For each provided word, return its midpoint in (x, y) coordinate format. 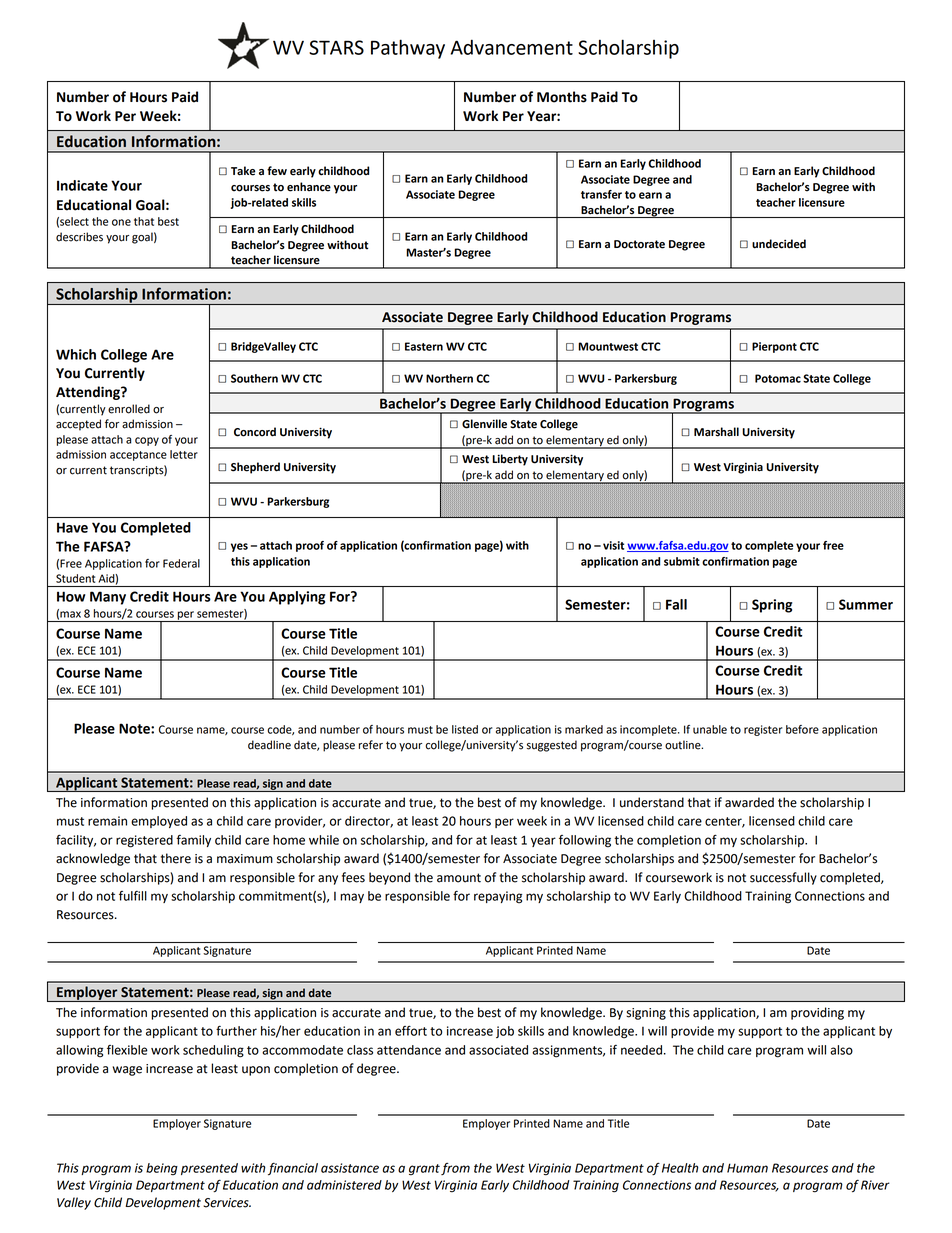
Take (243, 171)
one (121, 222)
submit (682, 561)
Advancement (512, 47)
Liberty (510, 460)
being (162, 1169)
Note (135, 728)
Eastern (424, 346)
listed (465, 729)
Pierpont (774, 347)
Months (562, 97)
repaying (498, 897)
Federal (181, 563)
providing (817, 1013)
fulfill (133, 896)
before (802, 729)
